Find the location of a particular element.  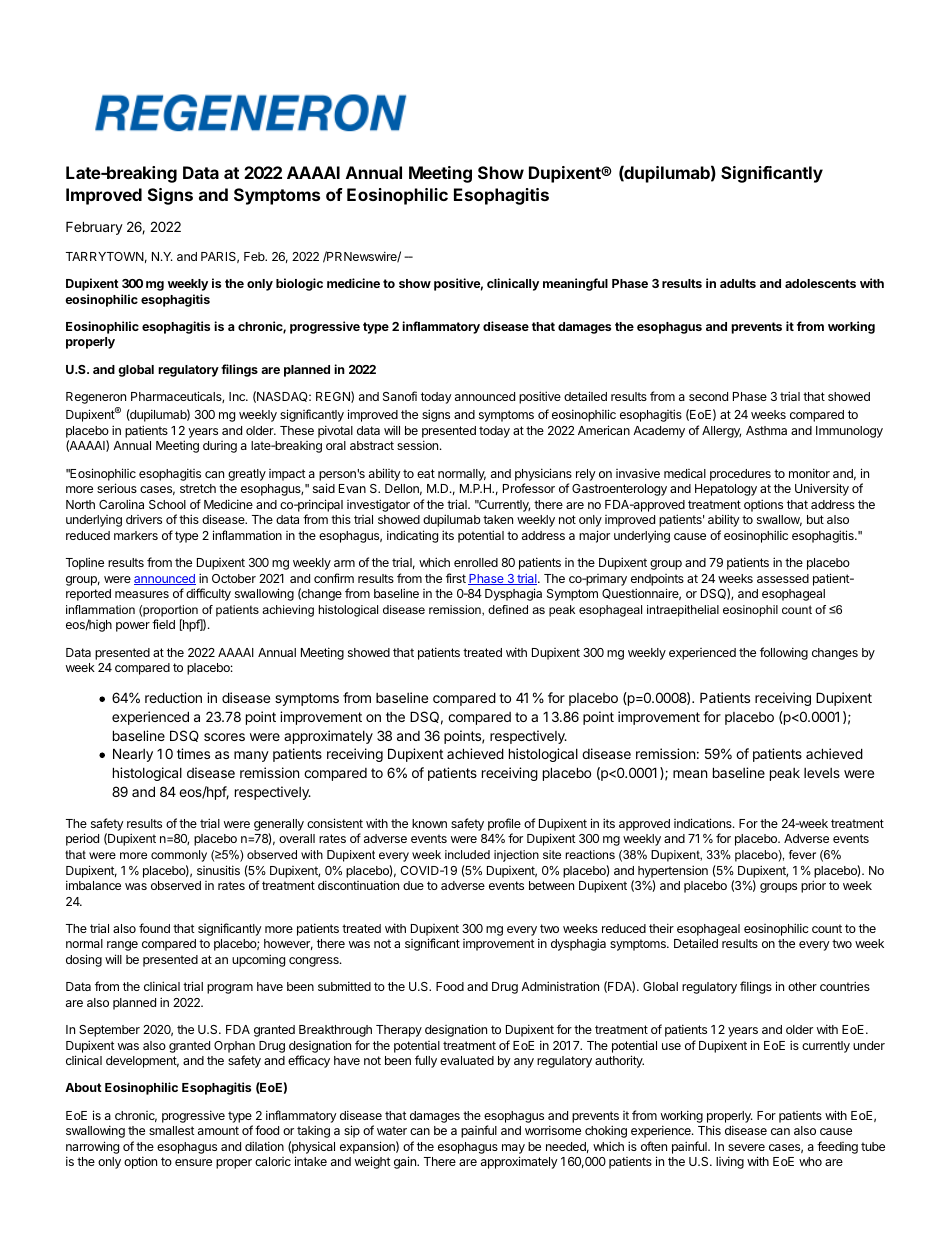

severe is located at coordinates (746, 1147).
